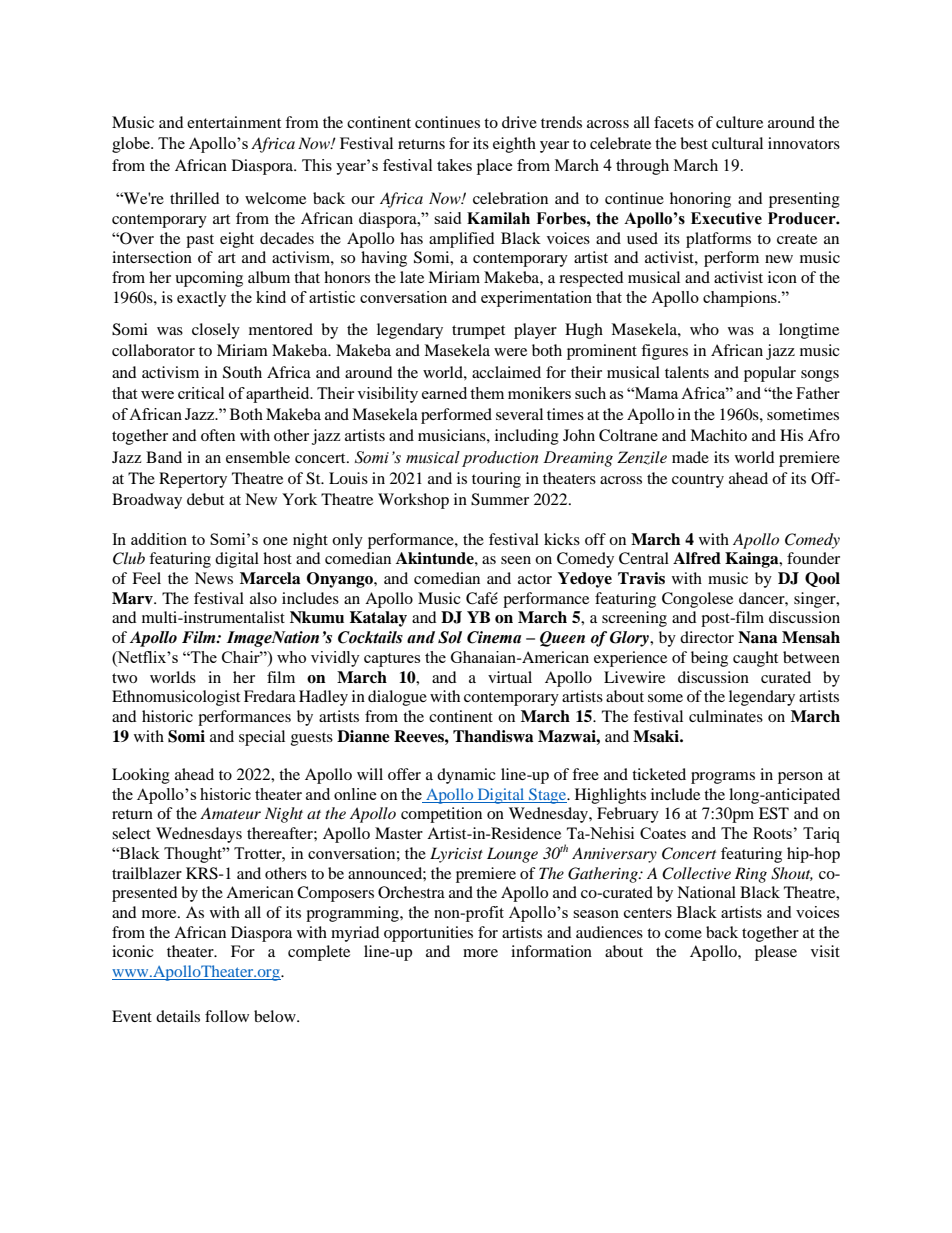  I want to click on takes, so click(454, 165).
